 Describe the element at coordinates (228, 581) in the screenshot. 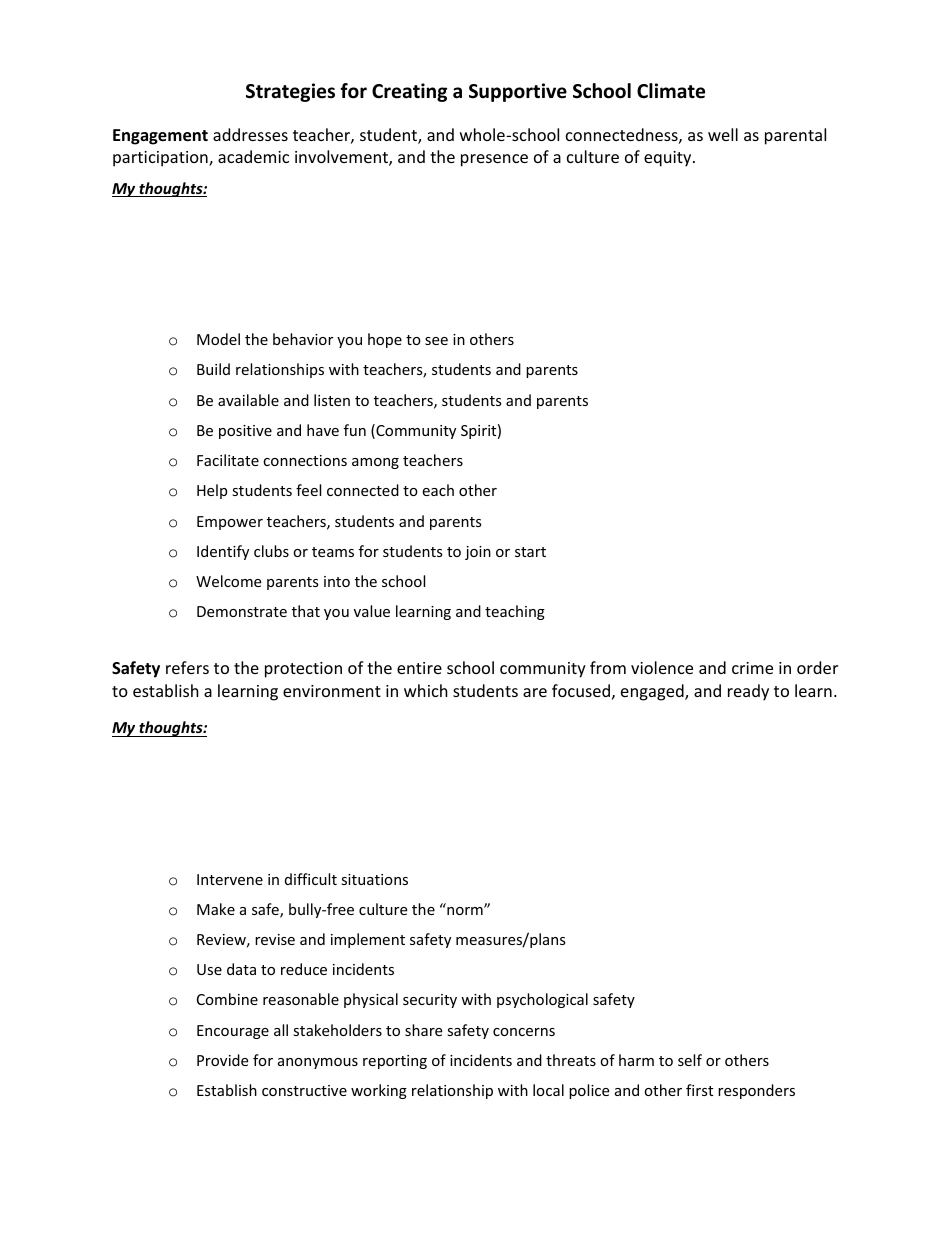

I see `Welcome` at that location.
